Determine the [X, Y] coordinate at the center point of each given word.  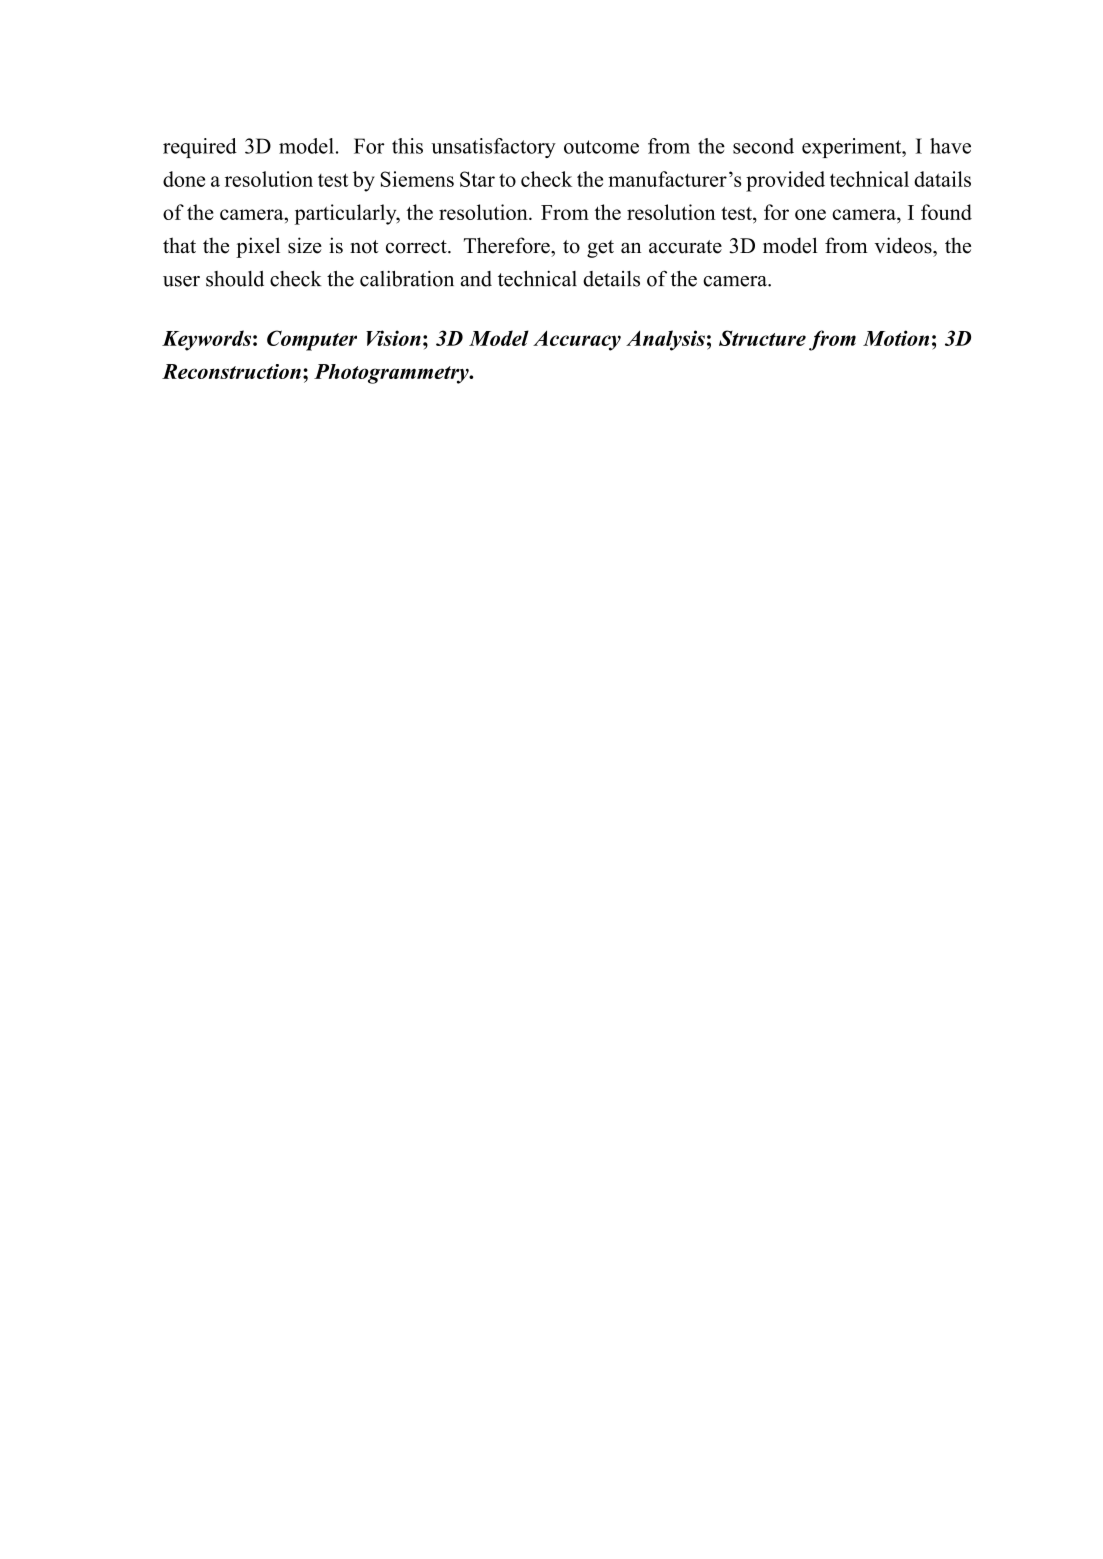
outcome [601, 147]
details [611, 279]
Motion [896, 338]
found [946, 212]
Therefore [508, 245]
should [235, 279]
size [305, 245]
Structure [762, 338]
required [200, 148]
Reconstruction [231, 371]
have [950, 146]
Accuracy [577, 341]
